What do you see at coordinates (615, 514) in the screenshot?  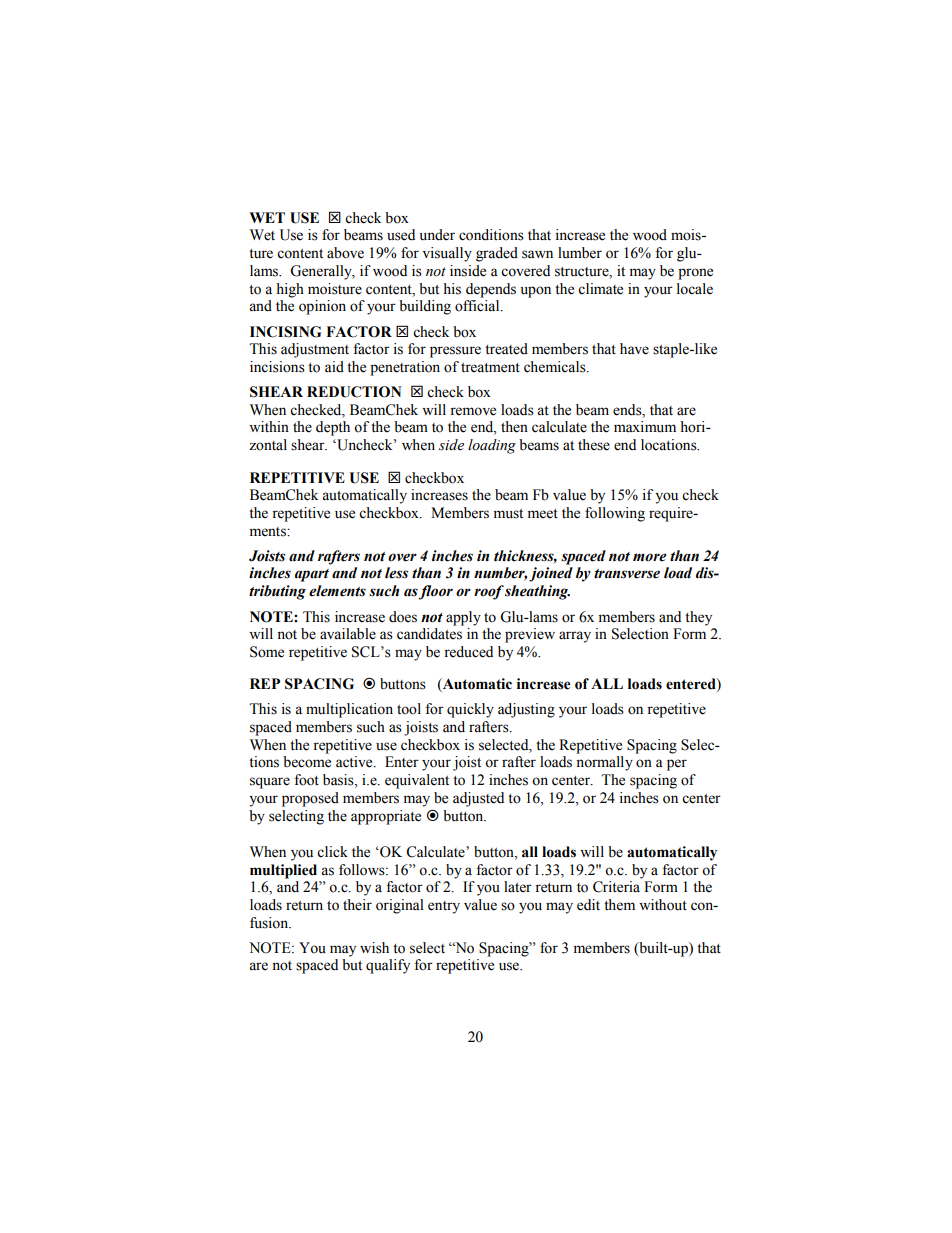 I see `following` at bounding box center [615, 514].
